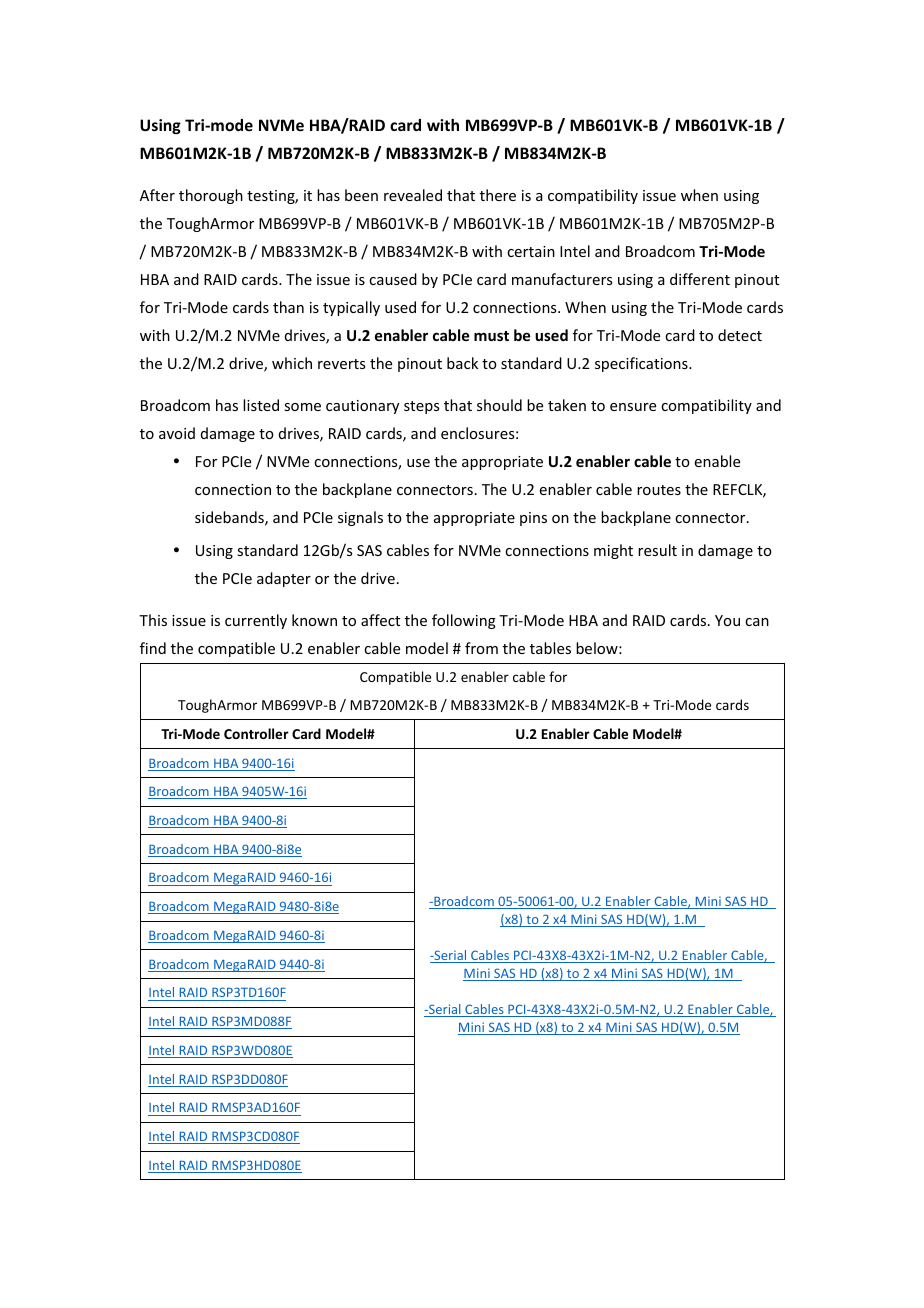  Describe the element at coordinates (533, 519) in the image. I see `pins` at that location.
